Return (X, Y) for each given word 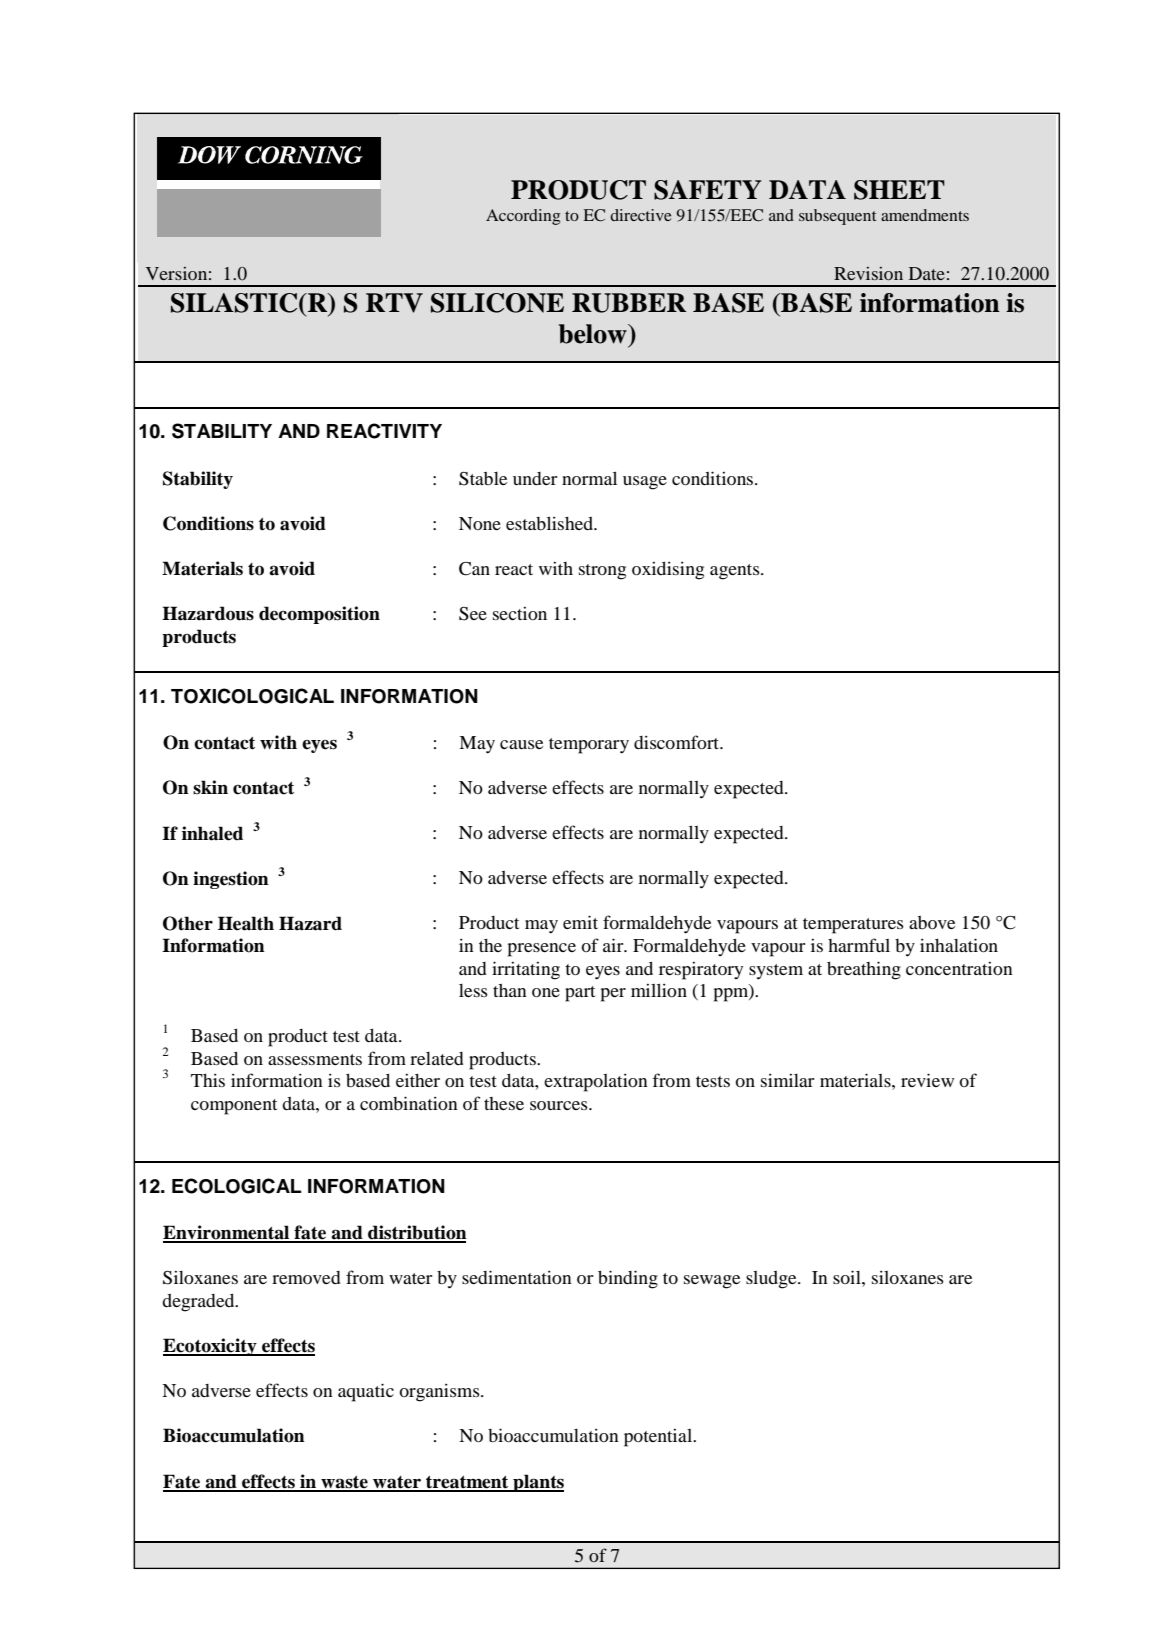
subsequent (837, 217)
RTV (394, 303)
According (523, 217)
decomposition (319, 615)
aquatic (366, 1392)
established (550, 523)
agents (736, 572)
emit (580, 922)
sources (560, 1105)
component (234, 1107)
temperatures (853, 926)
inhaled (212, 833)
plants (537, 1483)
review (927, 1080)
